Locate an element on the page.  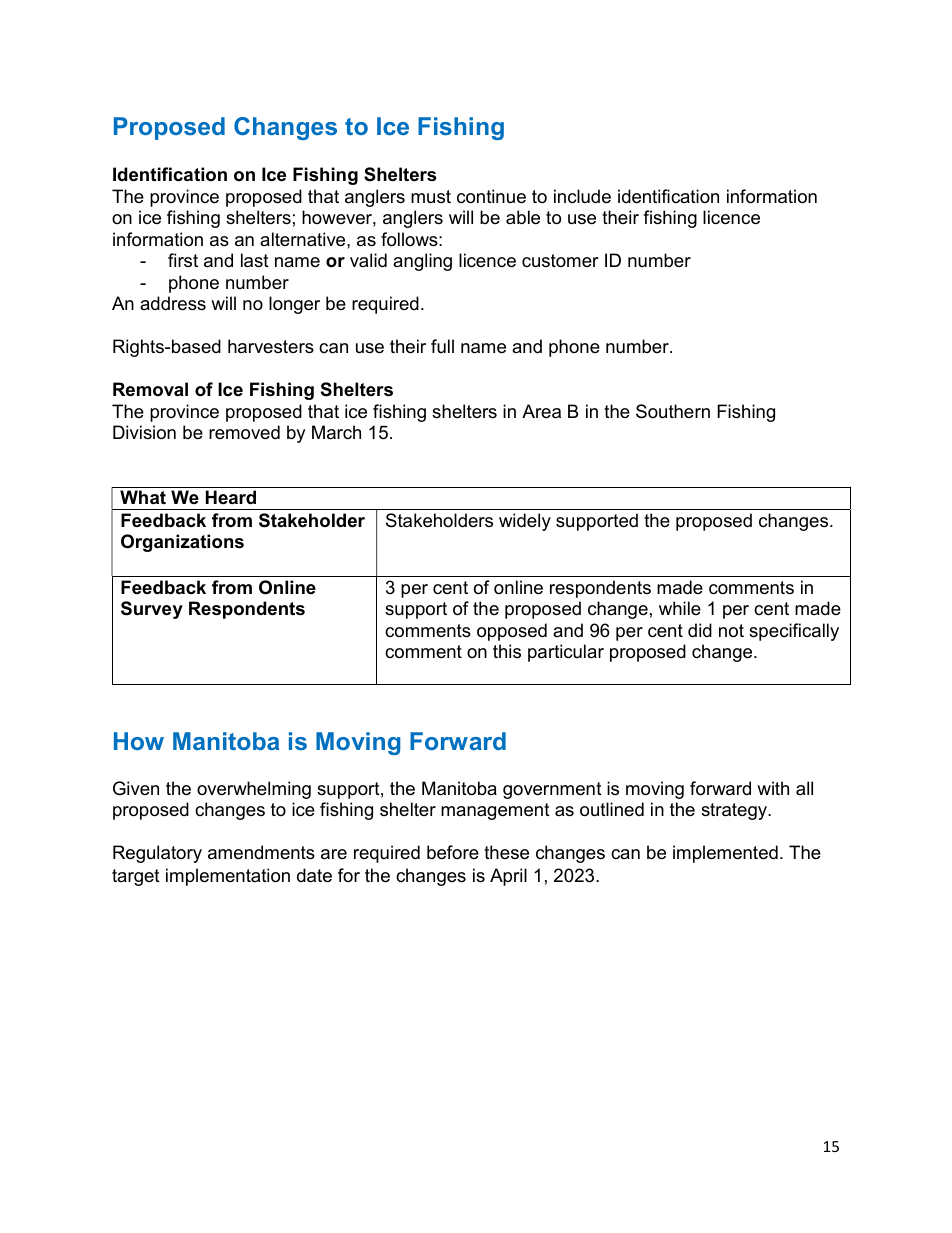
overwhelming is located at coordinates (254, 790).
